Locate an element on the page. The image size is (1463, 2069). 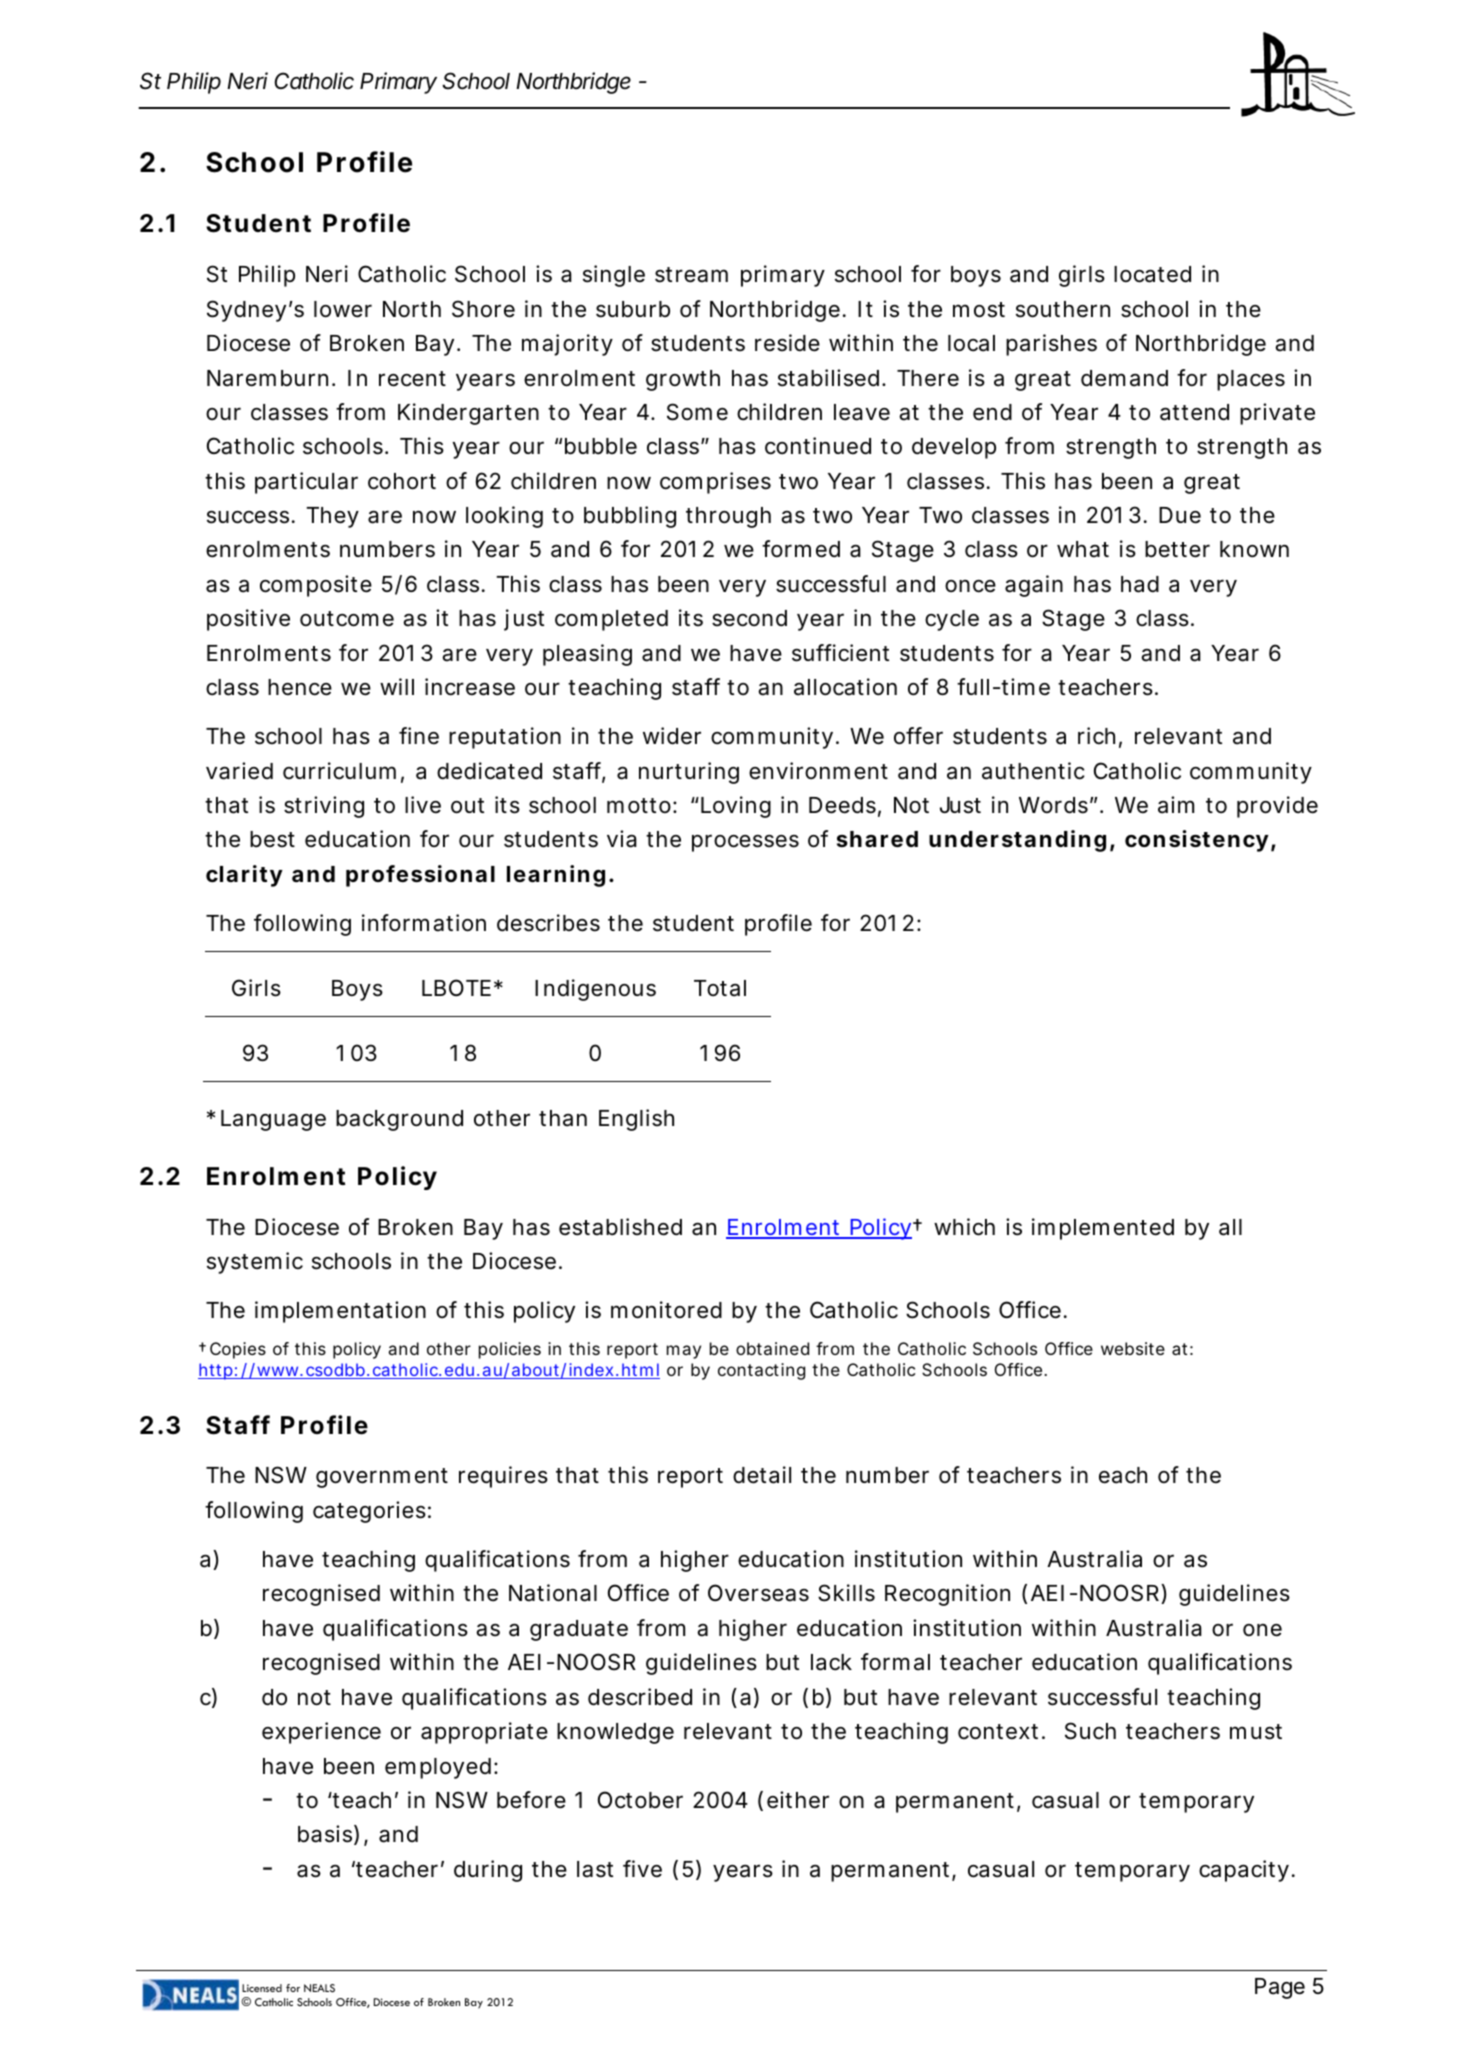
Overseas is located at coordinates (758, 1593).
